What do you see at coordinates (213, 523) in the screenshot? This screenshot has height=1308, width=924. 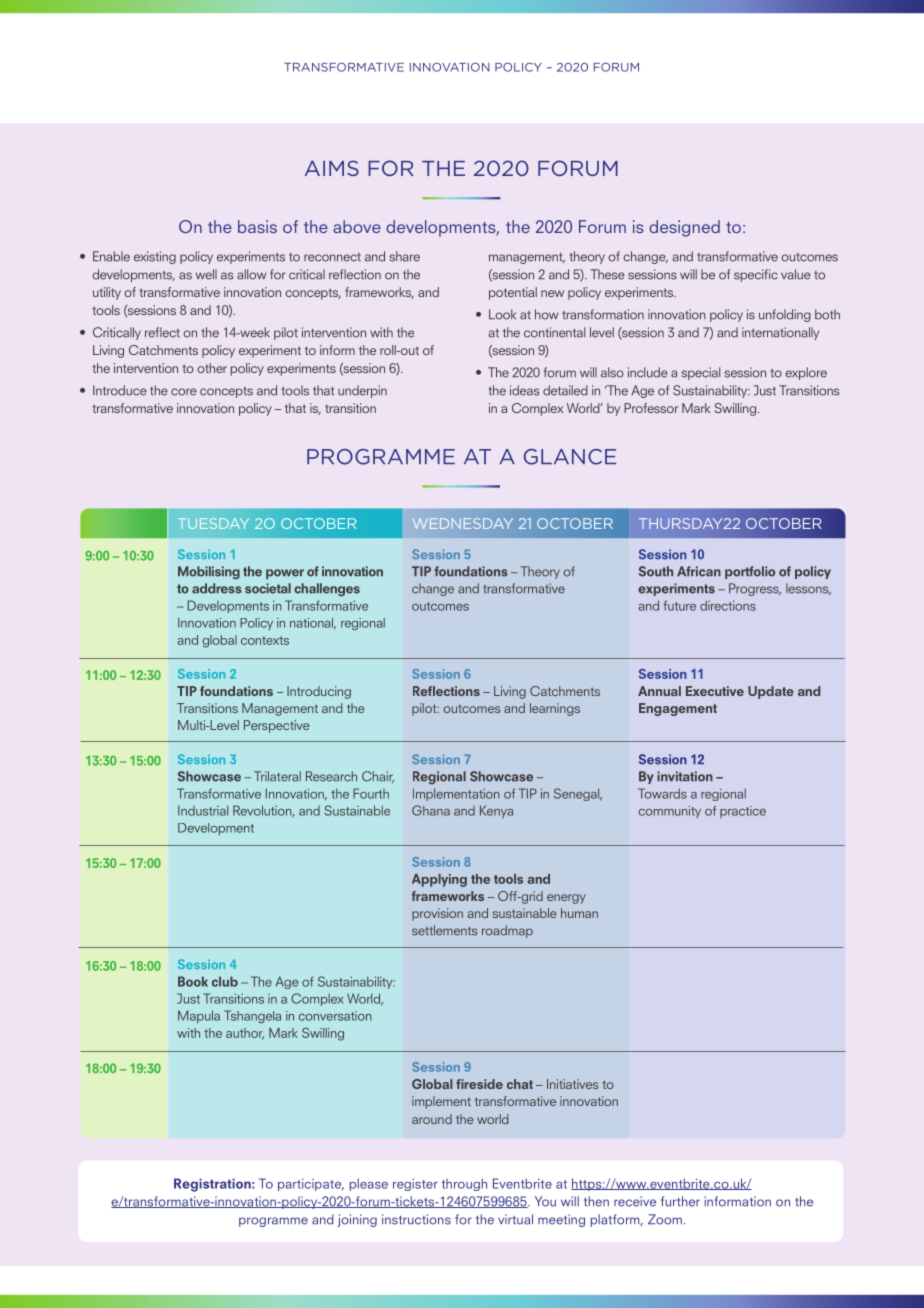 I see `TUESDAY` at bounding box center [213, 523].
